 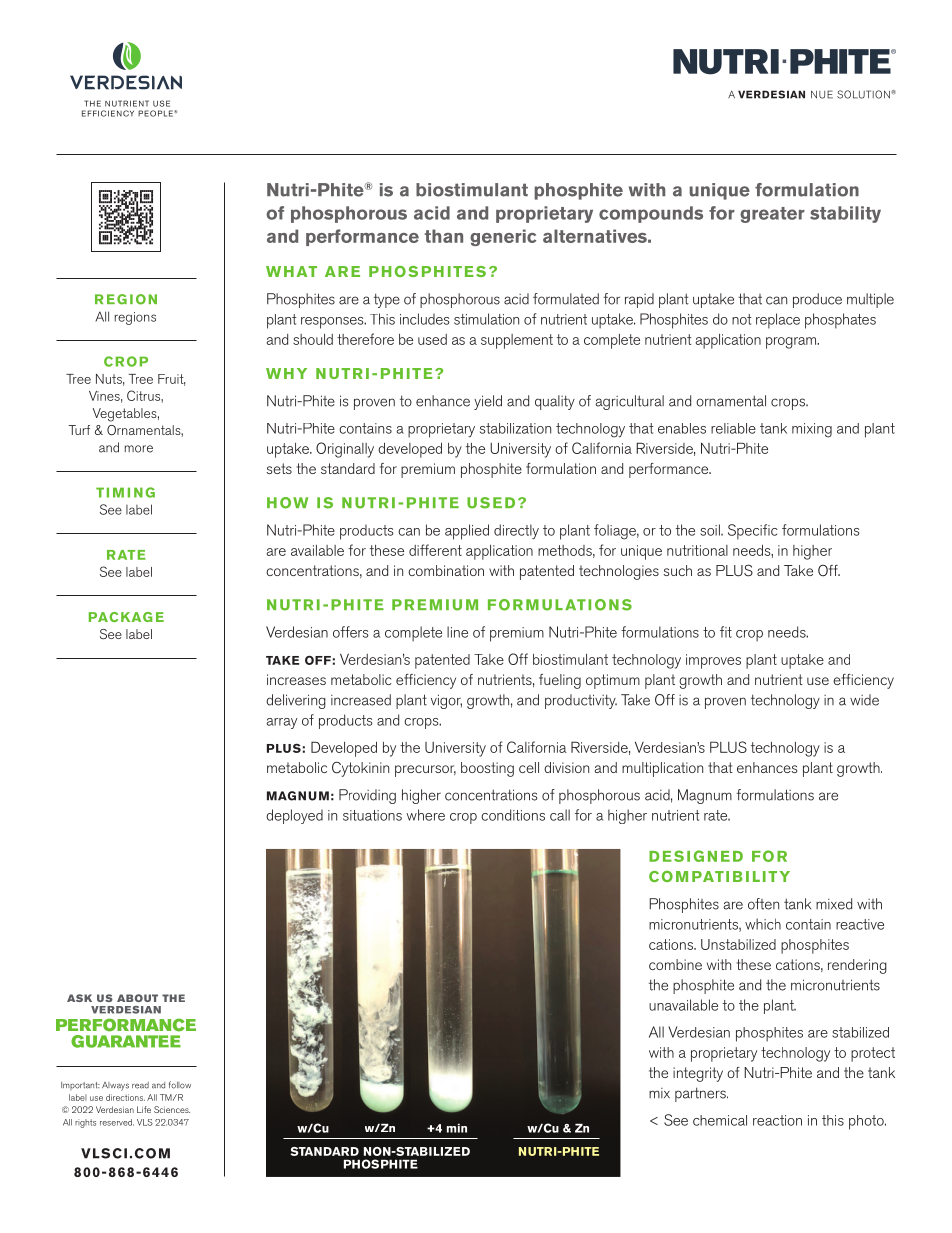 What do you see at coordinates (777, 1120) in the screenshot?
I see `reaction` at bounding box center [777, 1120].
